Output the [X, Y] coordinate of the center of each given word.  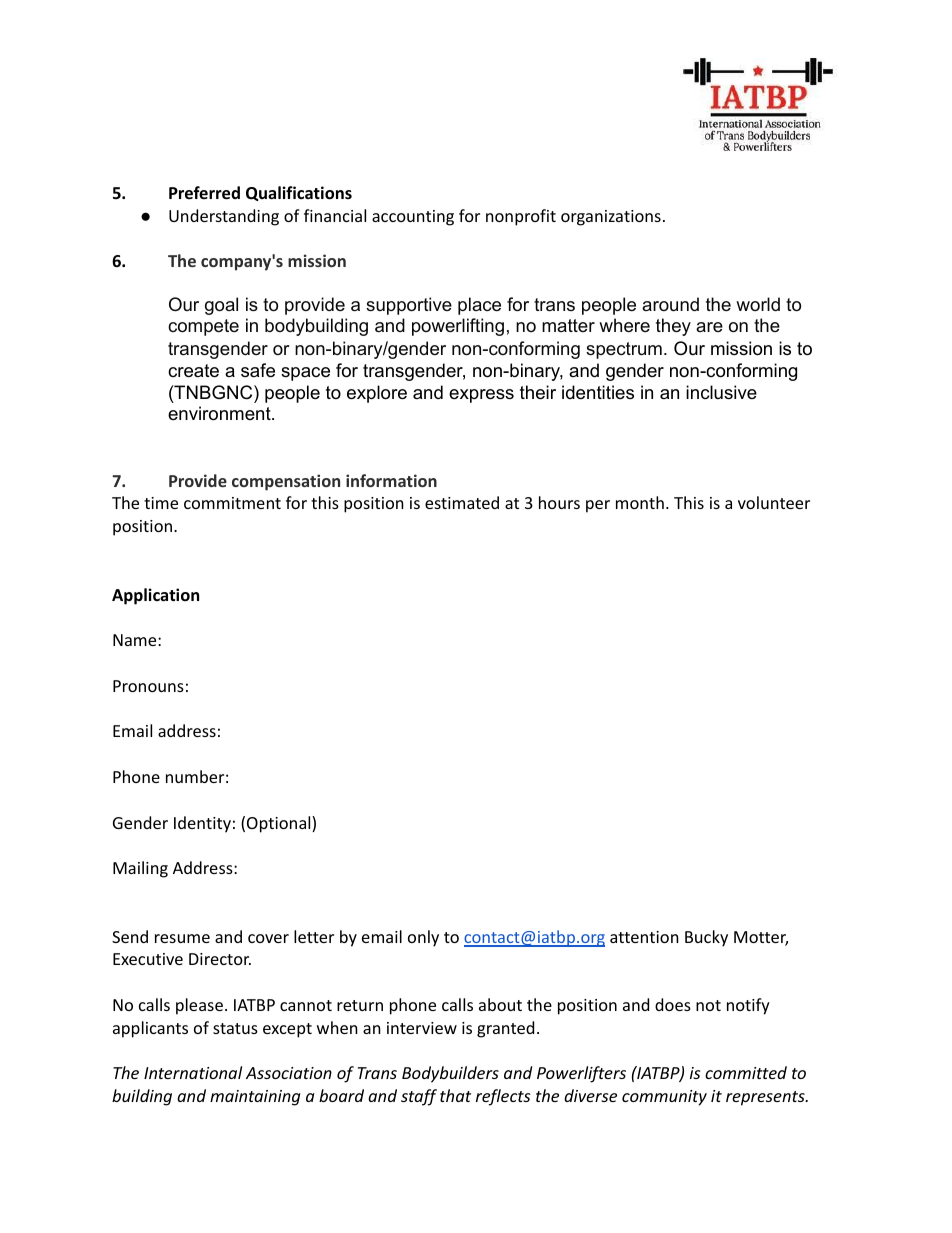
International [193, 1072]
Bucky [706, 938]
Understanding [224, 217]
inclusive [721, 392]
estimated [462, 502]
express [481, 396]
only [423, 938]
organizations [611, 218]
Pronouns [148, 686]
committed [746, 1072]
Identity [202, 824]
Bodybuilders [450, 1074]
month [640, 502]
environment [220, 413]
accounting [413, 218]
